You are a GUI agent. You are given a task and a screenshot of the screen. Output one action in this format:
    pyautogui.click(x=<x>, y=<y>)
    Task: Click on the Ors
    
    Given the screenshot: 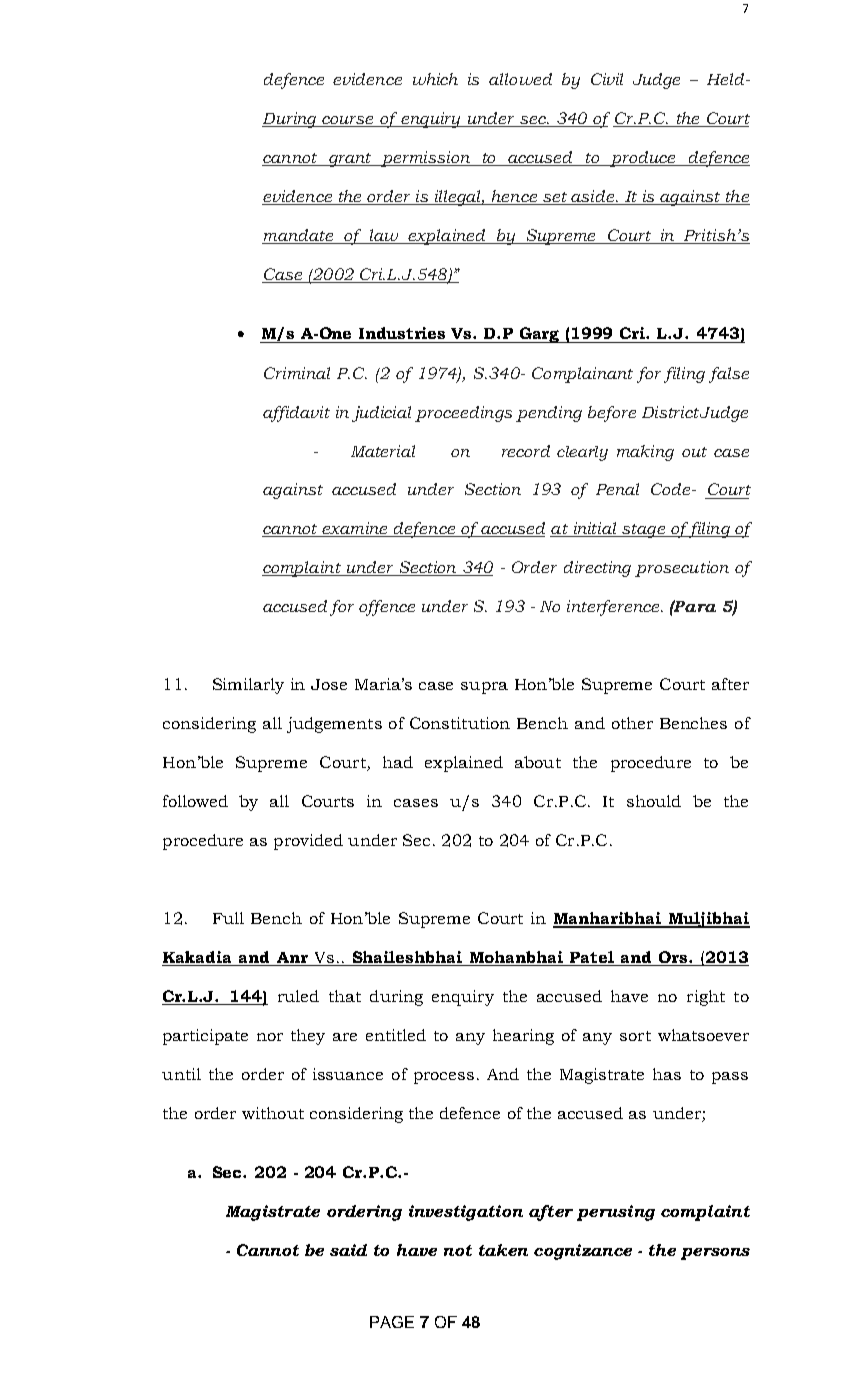 What is the action you would take?
    pyautogui.click(x=673, y=958)
